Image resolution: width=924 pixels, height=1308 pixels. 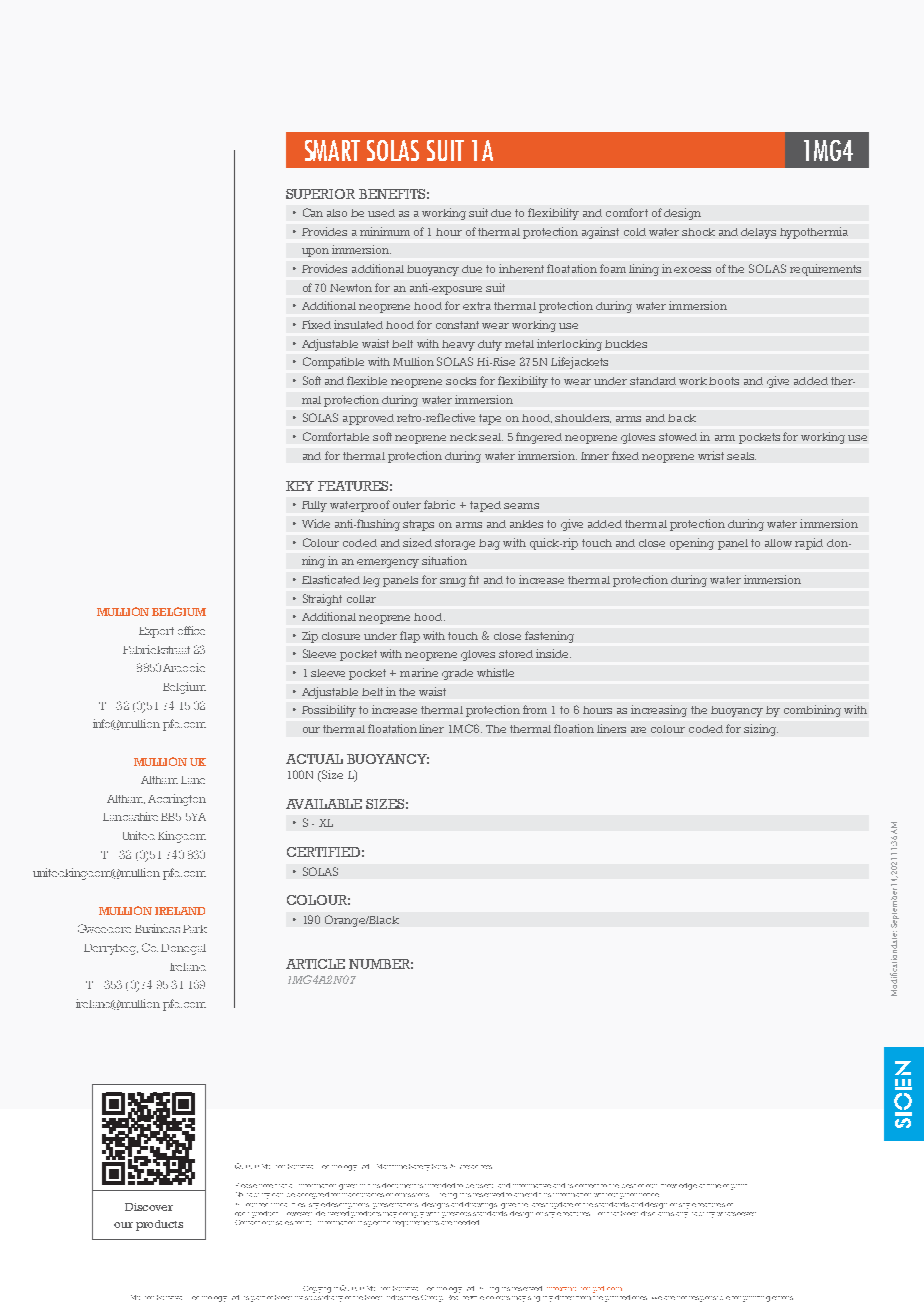 I want to click on used, so click(x=381, y=213).
